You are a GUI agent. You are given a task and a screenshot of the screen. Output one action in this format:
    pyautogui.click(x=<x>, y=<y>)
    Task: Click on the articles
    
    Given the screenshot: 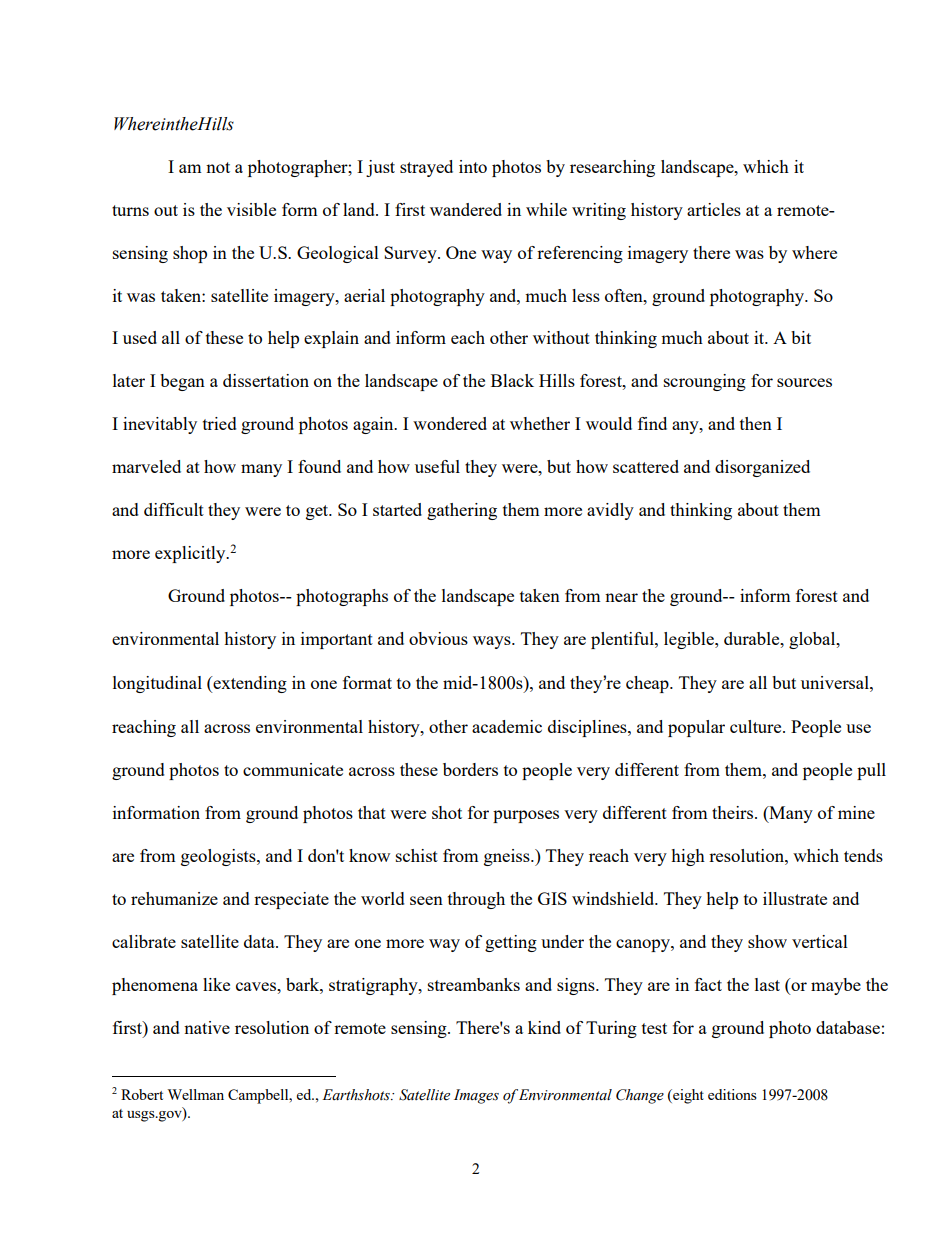 What is the action you would take?
    pyautogui.click(x=714, y=209)
